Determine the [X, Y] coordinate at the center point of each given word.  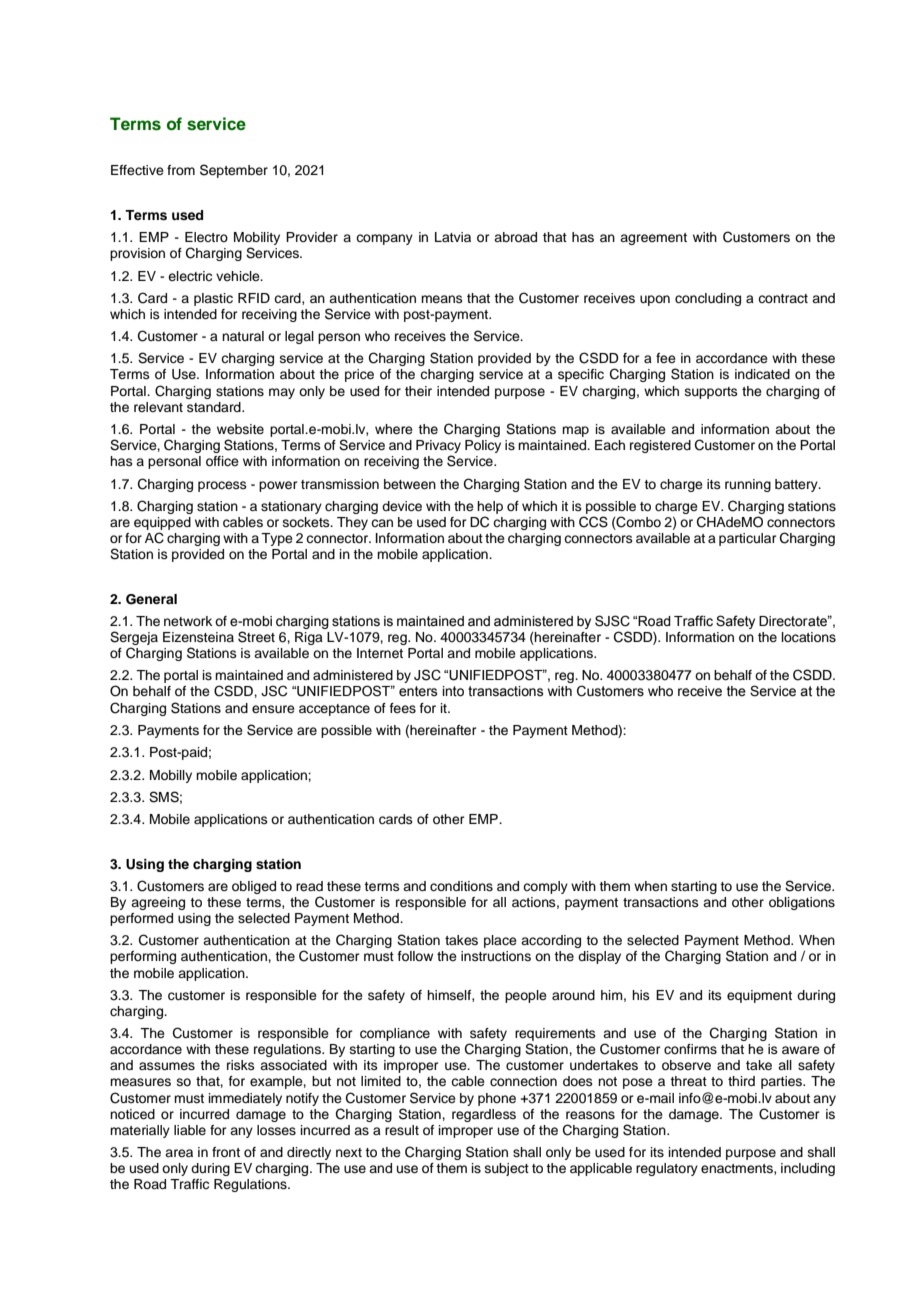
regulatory [667, 1169]
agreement [653, 239]
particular [748, 539]
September [234, 171]
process [222, 486]
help [490, 507]
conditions [461, 886]
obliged [254, 887]
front [226, 1152]
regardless [484, 1115]
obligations [802, 903]
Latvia [453, 237]
